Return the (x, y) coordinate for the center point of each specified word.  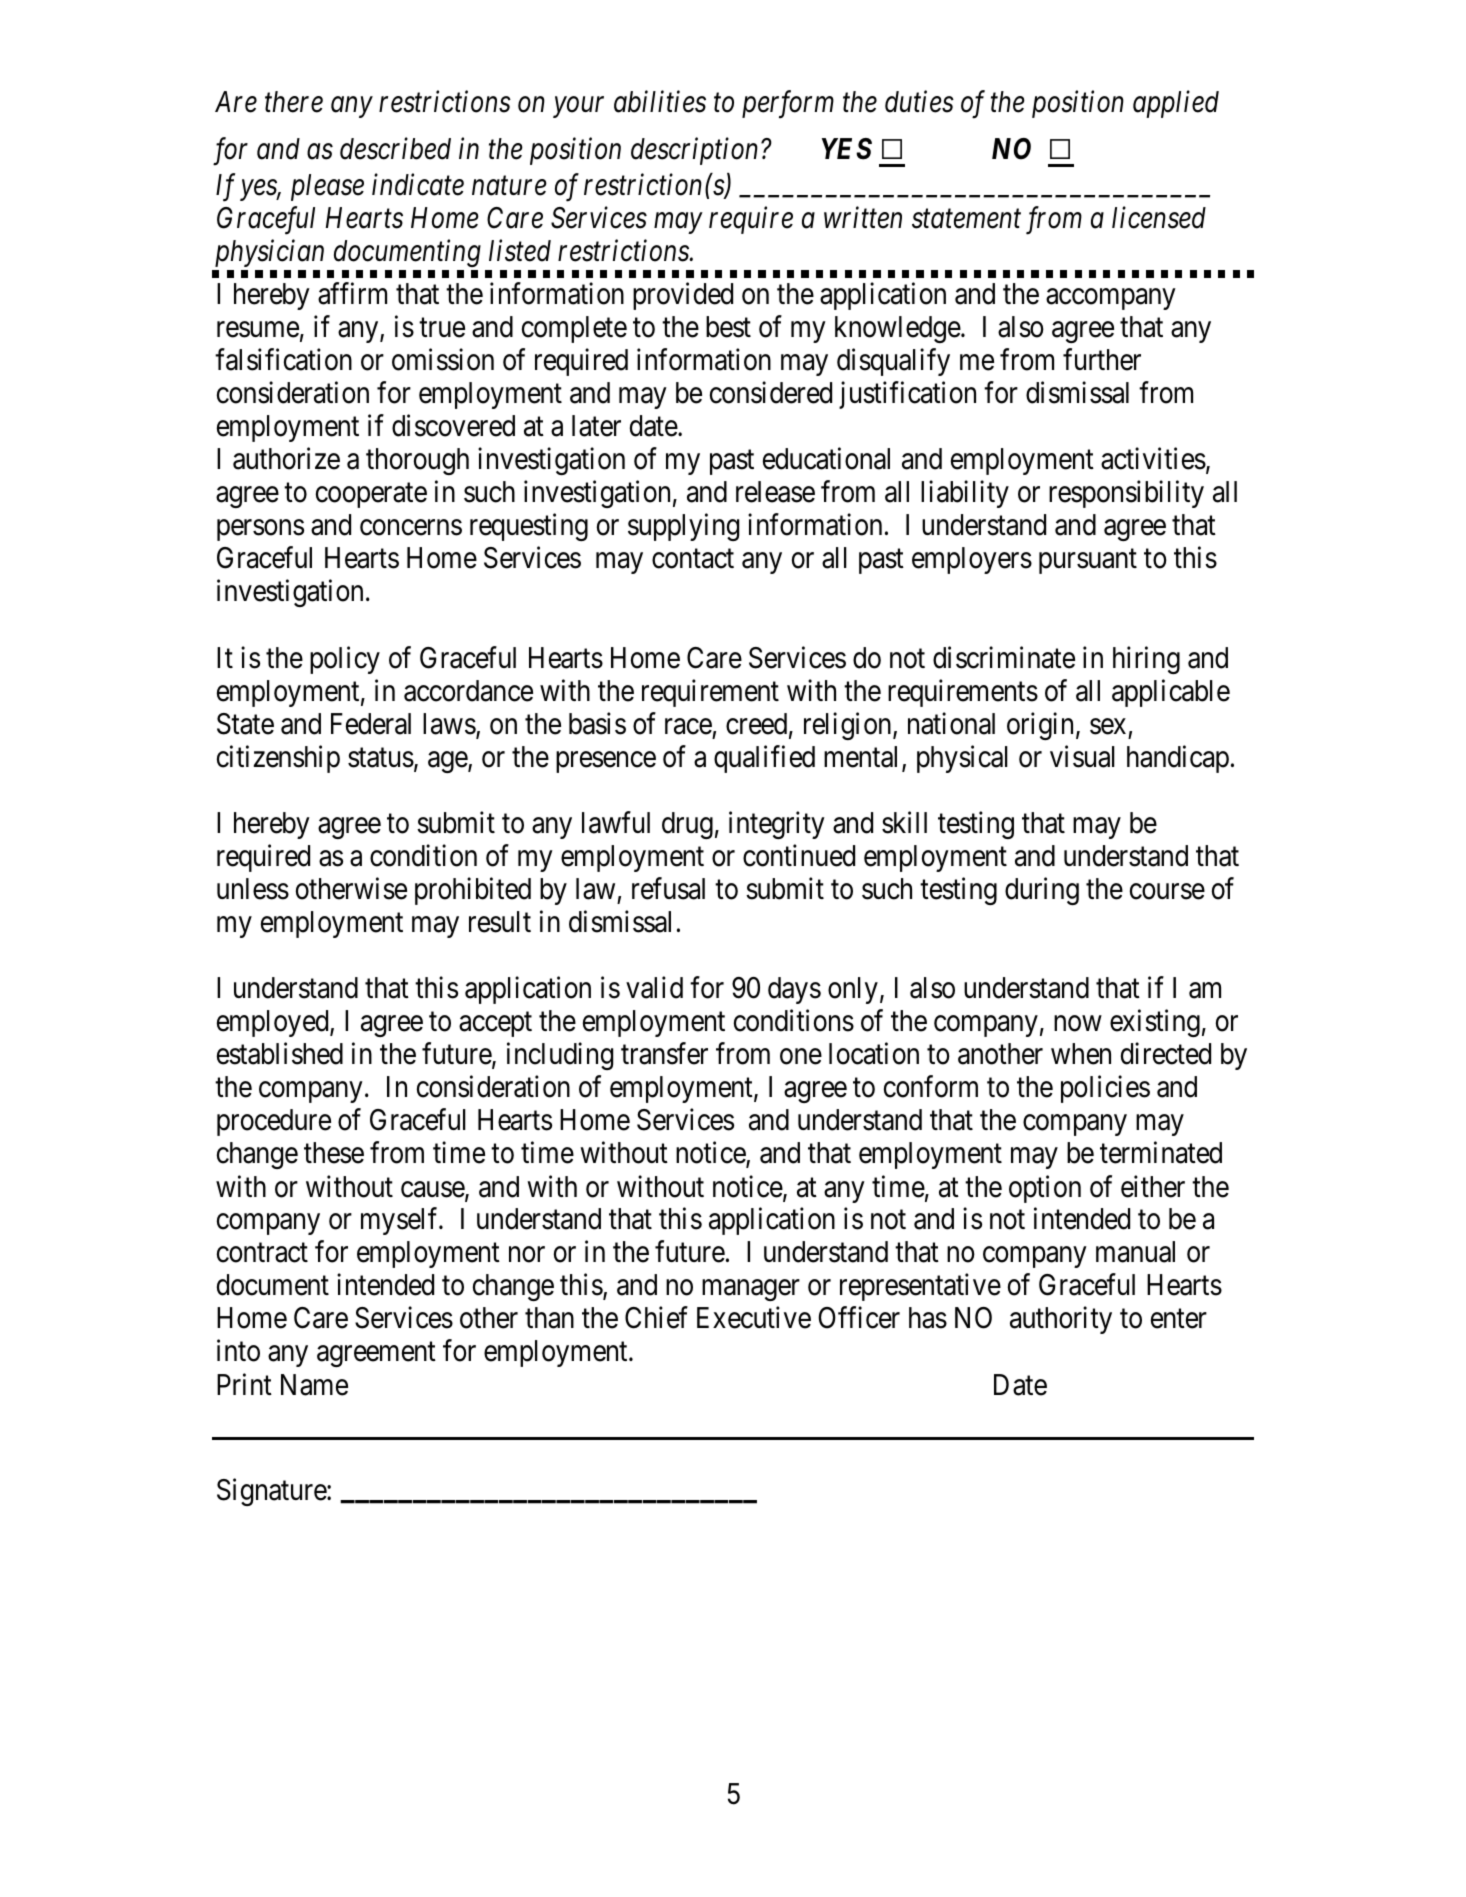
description (694, 151)
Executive (754, 1318)
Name (314, 1385)
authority (1061, 1320)
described (395, 148)
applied (1176, 104)
